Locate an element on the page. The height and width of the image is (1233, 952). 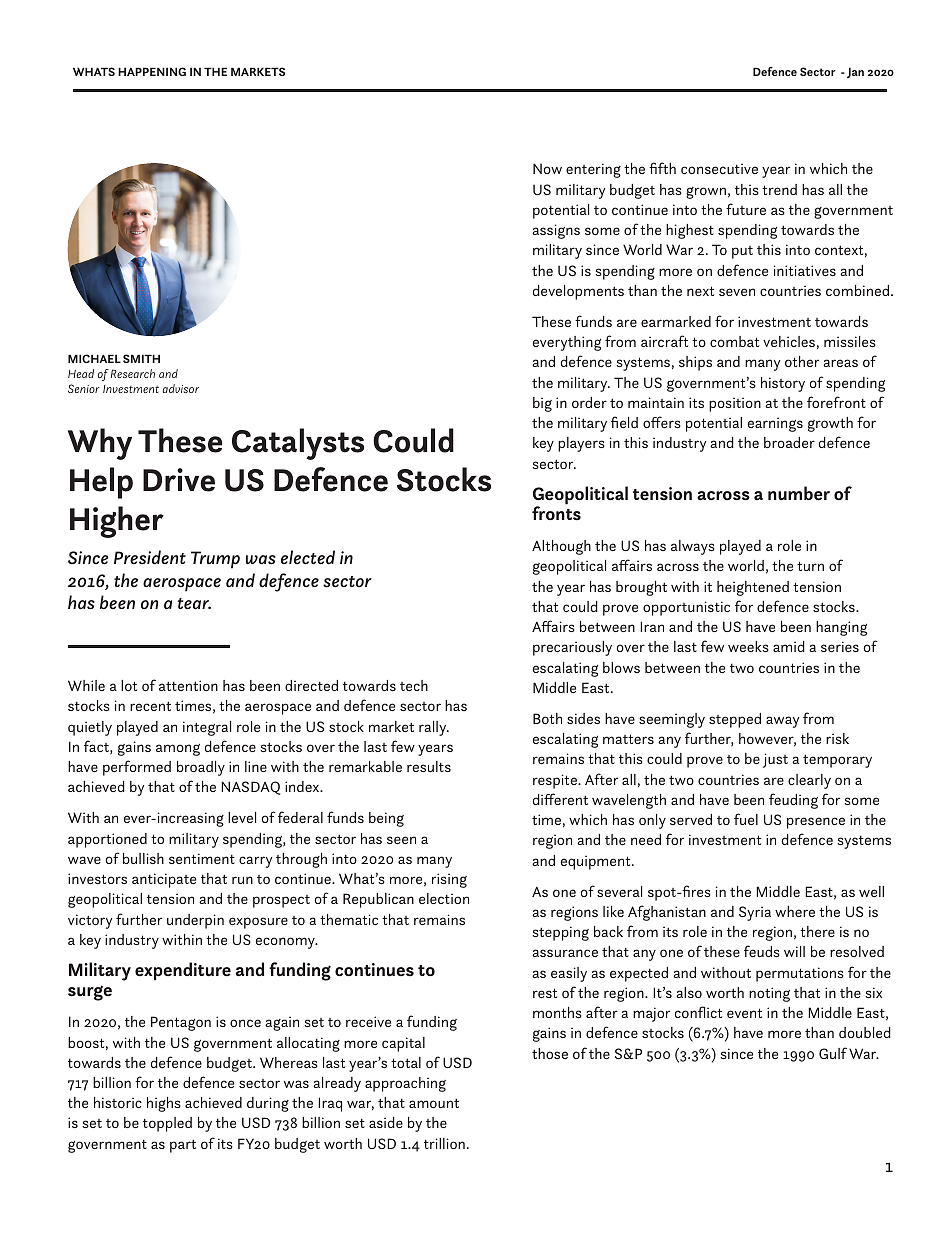
HAPPENING is located at coordinates (152, 71).
